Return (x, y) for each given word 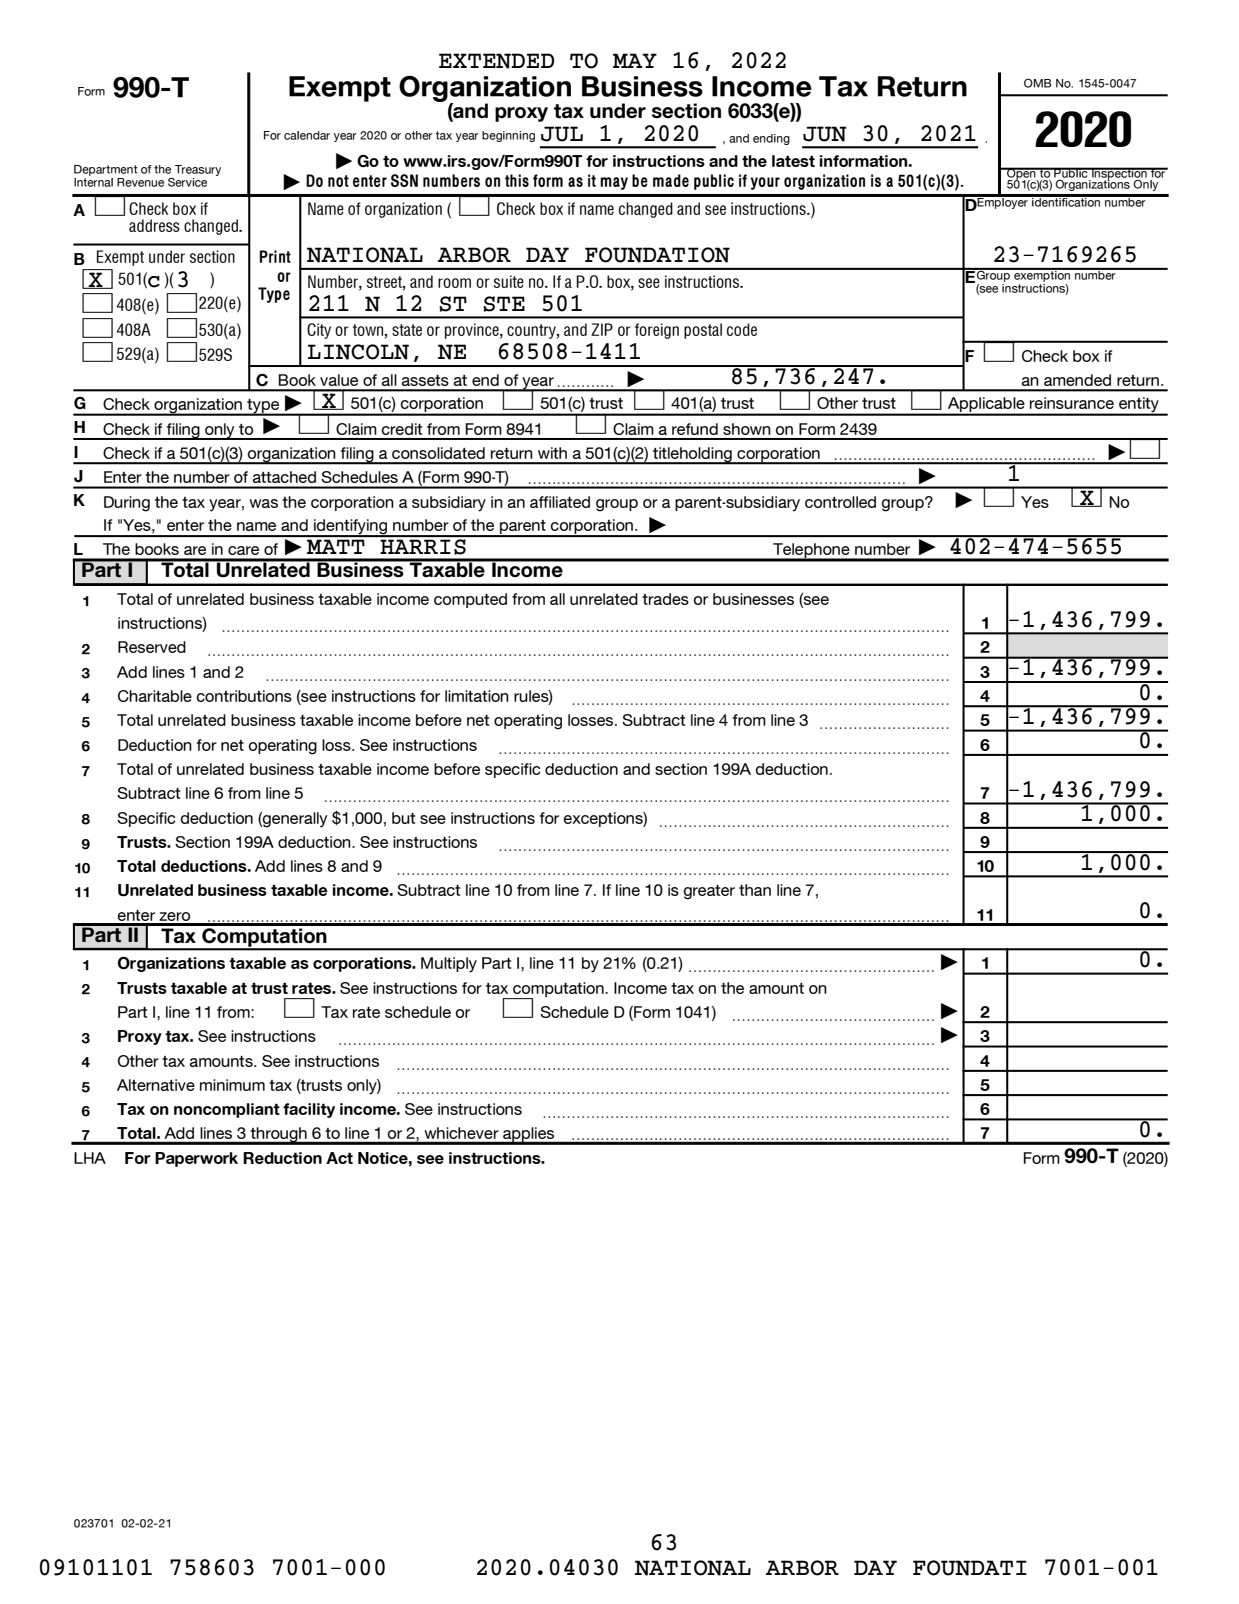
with (552, 453)
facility (309, 1110)
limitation (477, 696)
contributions (244, 696)
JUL (562, 134)
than (755, 890)
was (263, 503)
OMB (1037, 83)
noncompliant (227, 1110)
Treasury (198, 170)
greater (709, 892)
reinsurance (1072, 403)
